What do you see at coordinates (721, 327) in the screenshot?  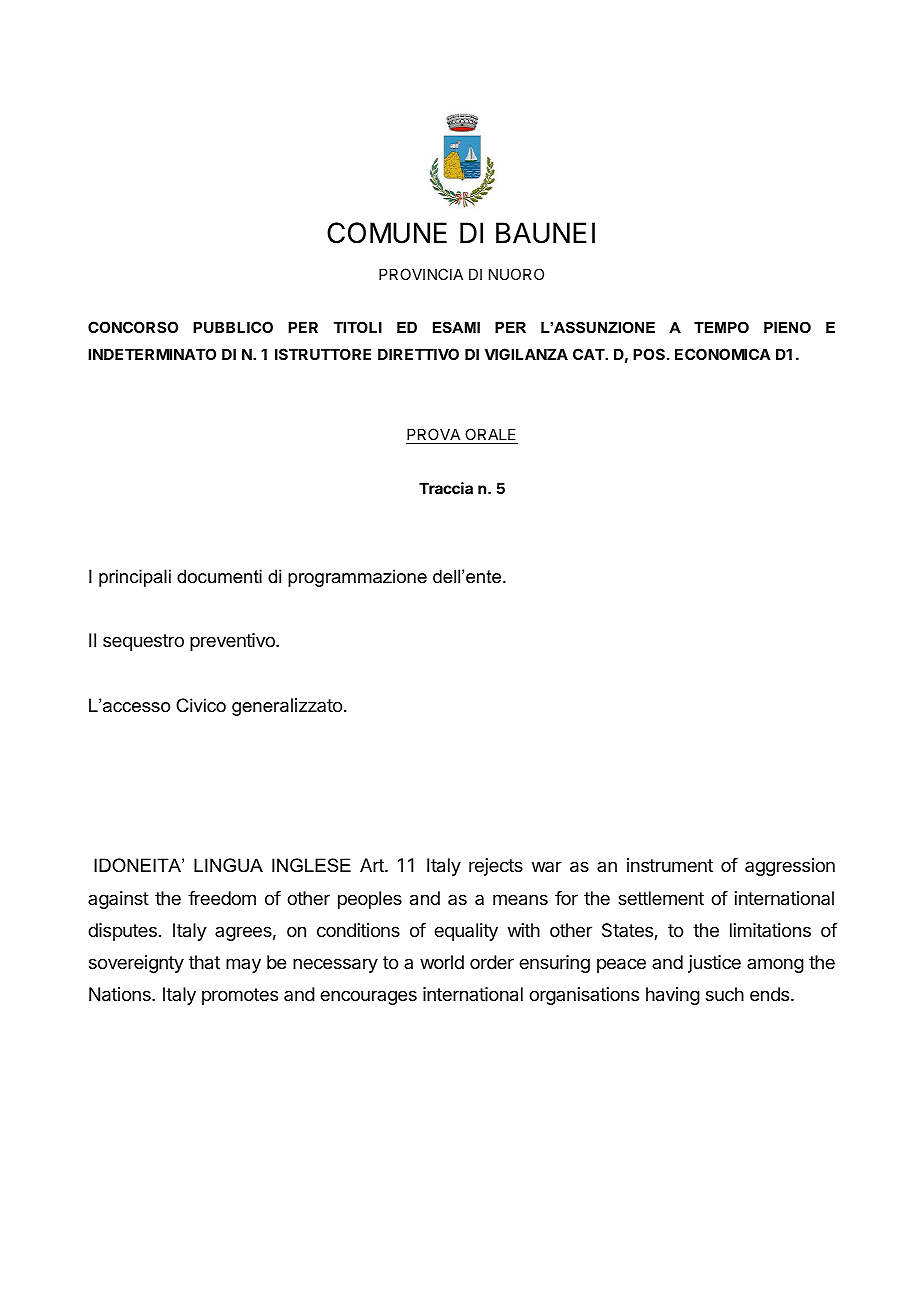 I see `TEMPO` at bounding box center [721, 327].
